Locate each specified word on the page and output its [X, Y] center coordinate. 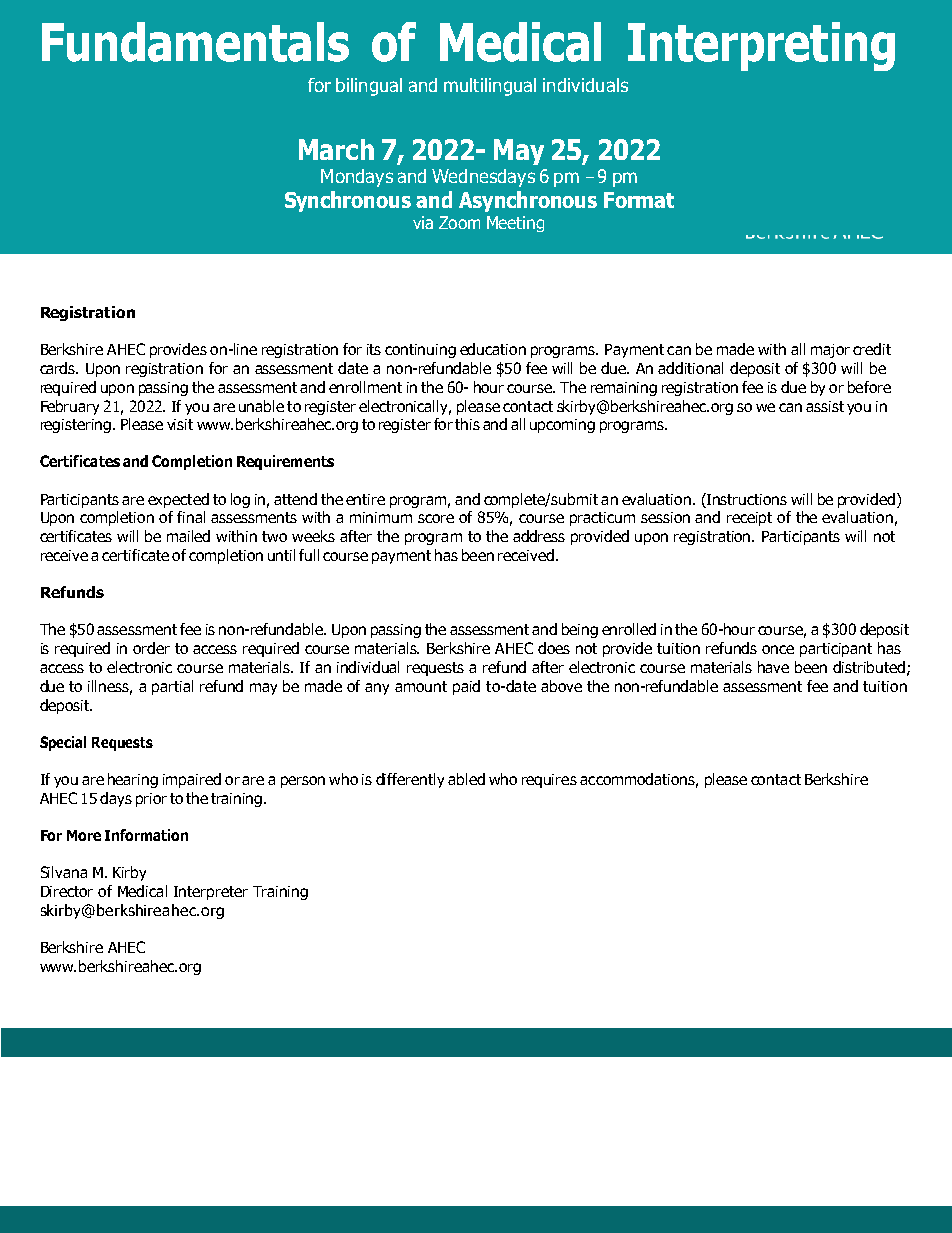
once [778, 649]
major [830, 351]
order [151, 648]
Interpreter [211, 893]
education [493, 349]
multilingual [490, 87]
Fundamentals [195, 42]
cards [59, 368]
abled [466, 779]
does [554, 648]
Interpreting [761, 46]
